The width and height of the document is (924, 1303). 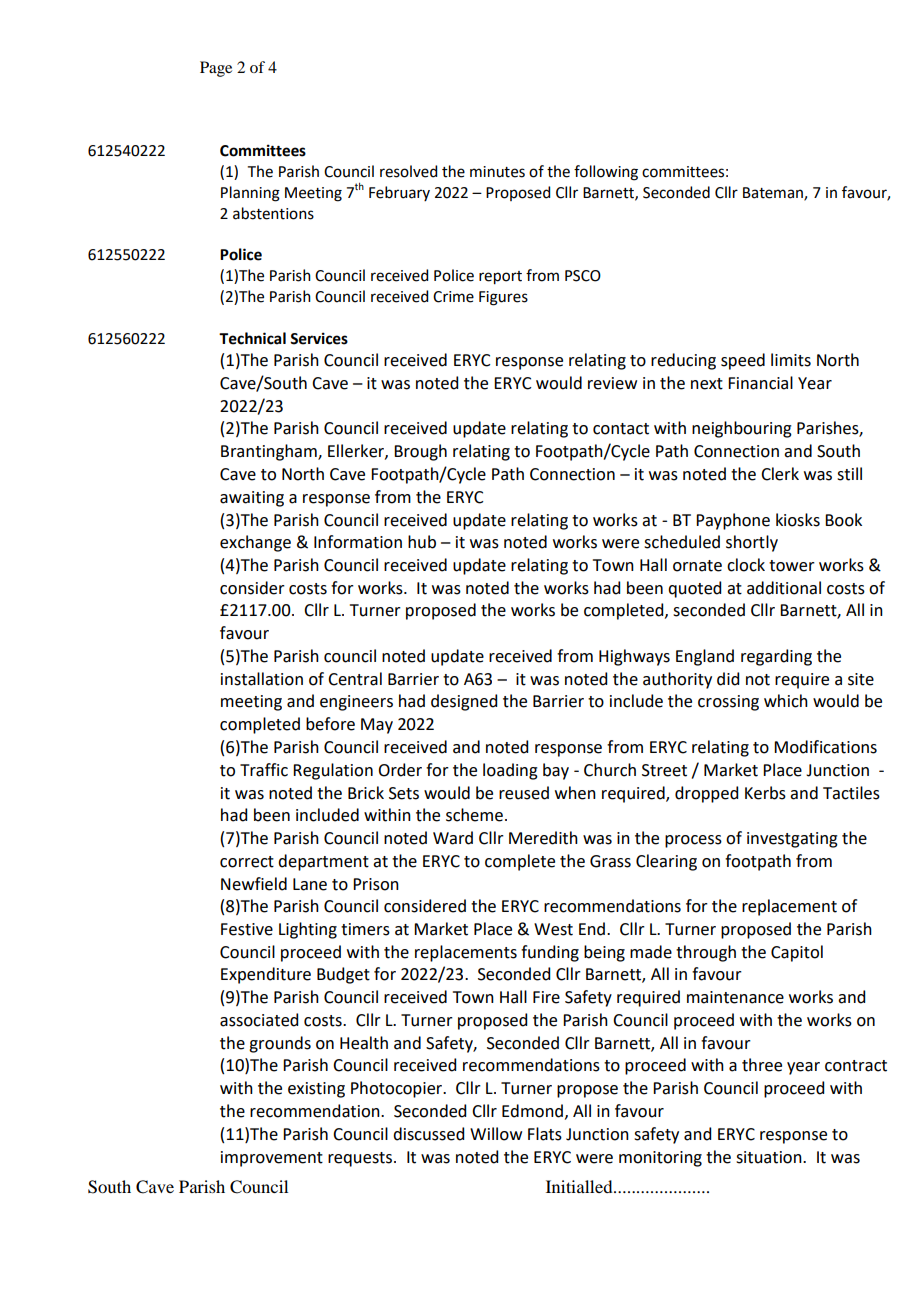 What do you see at coordinates (310, 884) in the document?
I see `Lane` at bounding box center [310, 884].
